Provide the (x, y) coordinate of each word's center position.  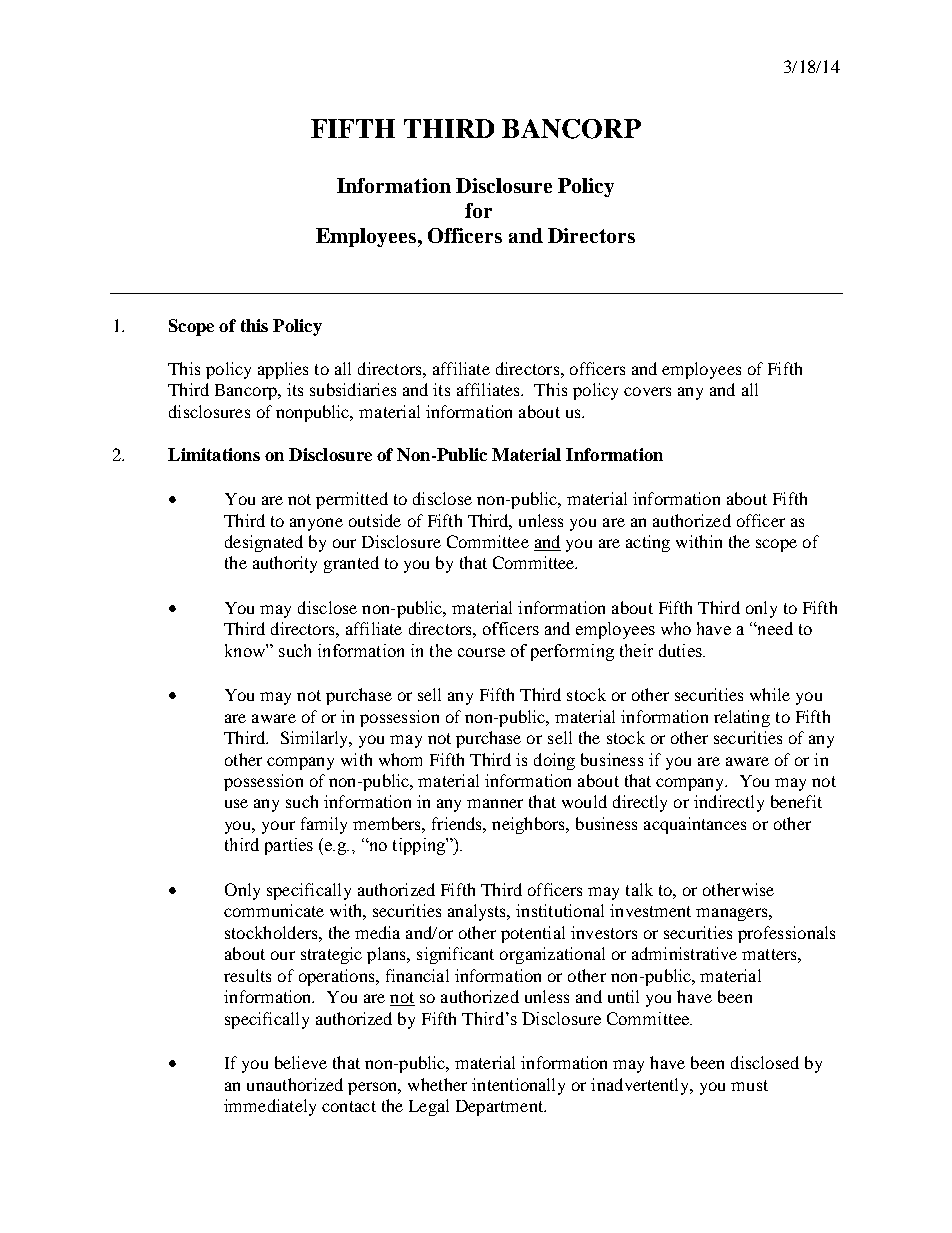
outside (375, 520)
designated (264, 543)
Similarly (316, 739)
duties (681, 650)
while (770, 694)
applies (283, 370)
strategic (331, 955)
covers (647, 391)
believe (301, 1062)
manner (495, 803)
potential (533, 934)
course (481, 652)
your (278, 827)
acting (648, 543)
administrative (684, 953)
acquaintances (695, 825)
